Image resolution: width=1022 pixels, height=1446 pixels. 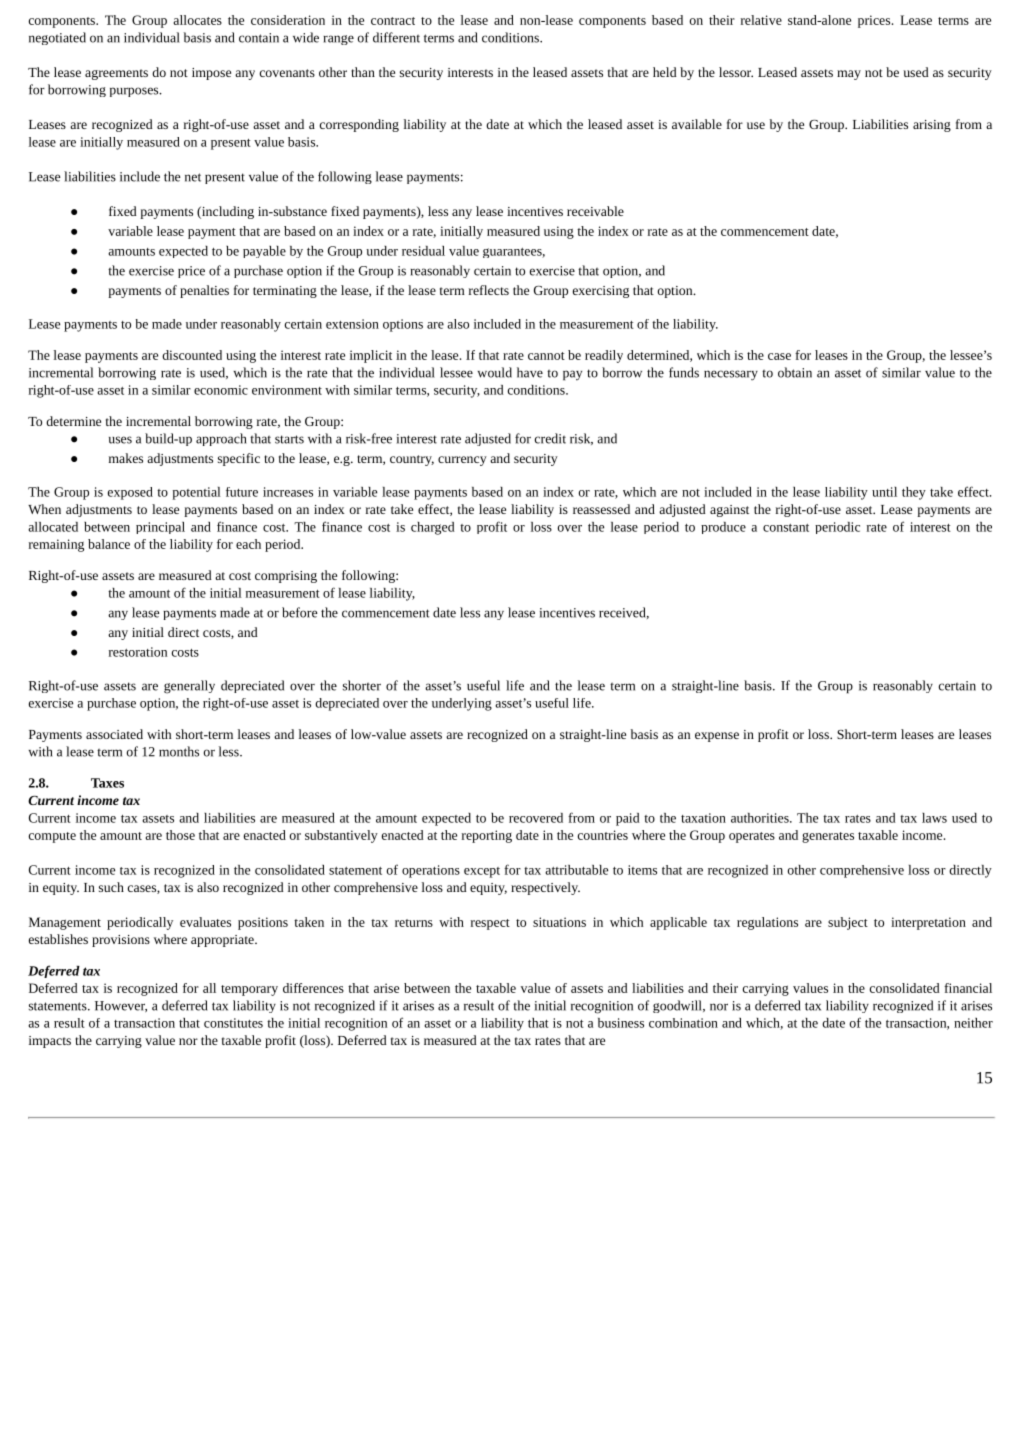 I want to click on until, so click(x=884, y=492).
